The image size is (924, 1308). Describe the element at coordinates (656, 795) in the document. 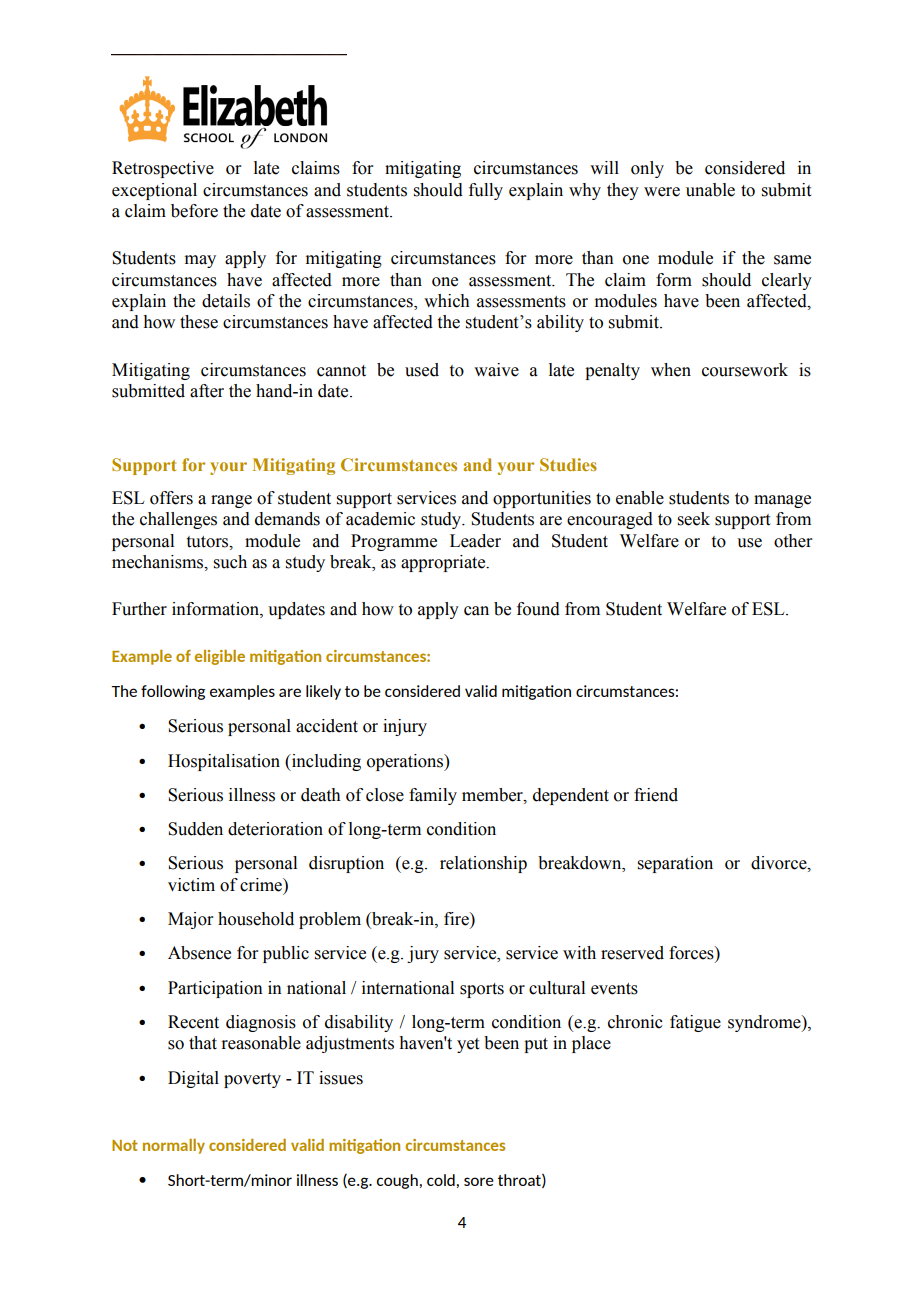

I see `friend` at that location.
